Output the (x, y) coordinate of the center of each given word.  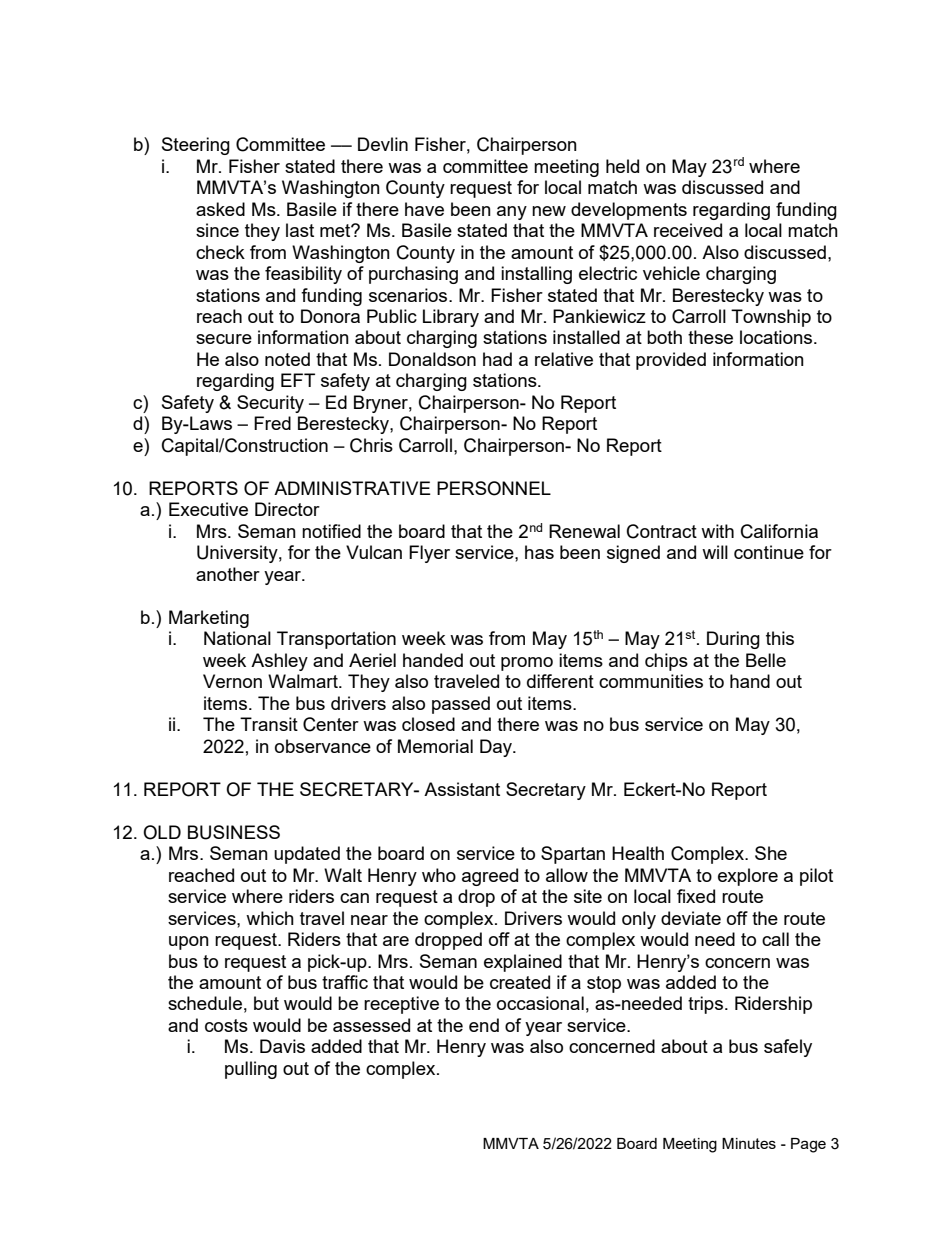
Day (497, 748)
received (688, 230)
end (484, 1025)
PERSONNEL (494, 488)
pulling (251, 1070)
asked (220, 209)
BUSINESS (234, 832)
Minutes (749, 1143)
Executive (208, 509)
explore (748, 877)
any (512, 213)
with (717, 531)
